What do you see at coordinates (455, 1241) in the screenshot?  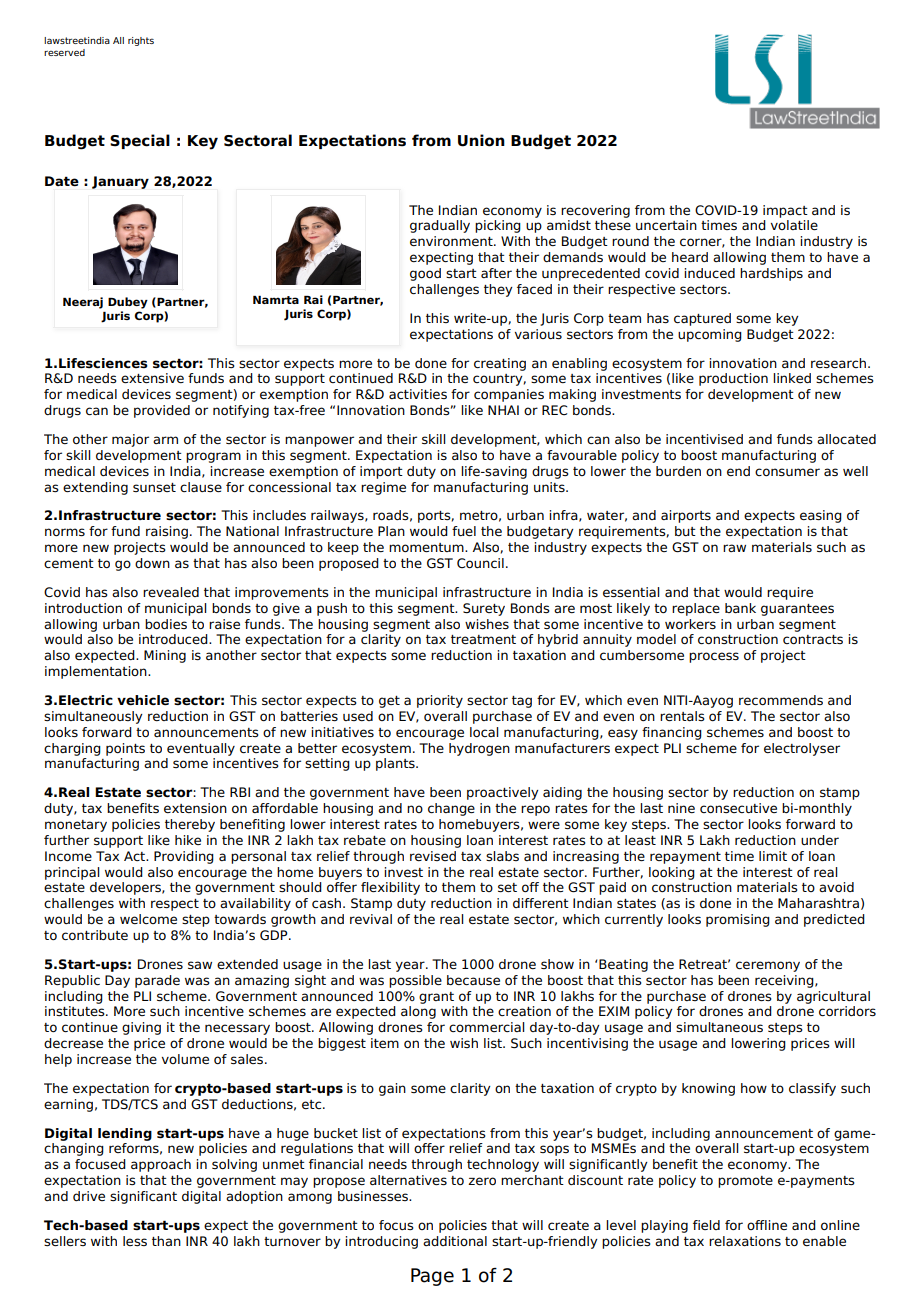 I see `additional` at bounding box center [455, 1241].
